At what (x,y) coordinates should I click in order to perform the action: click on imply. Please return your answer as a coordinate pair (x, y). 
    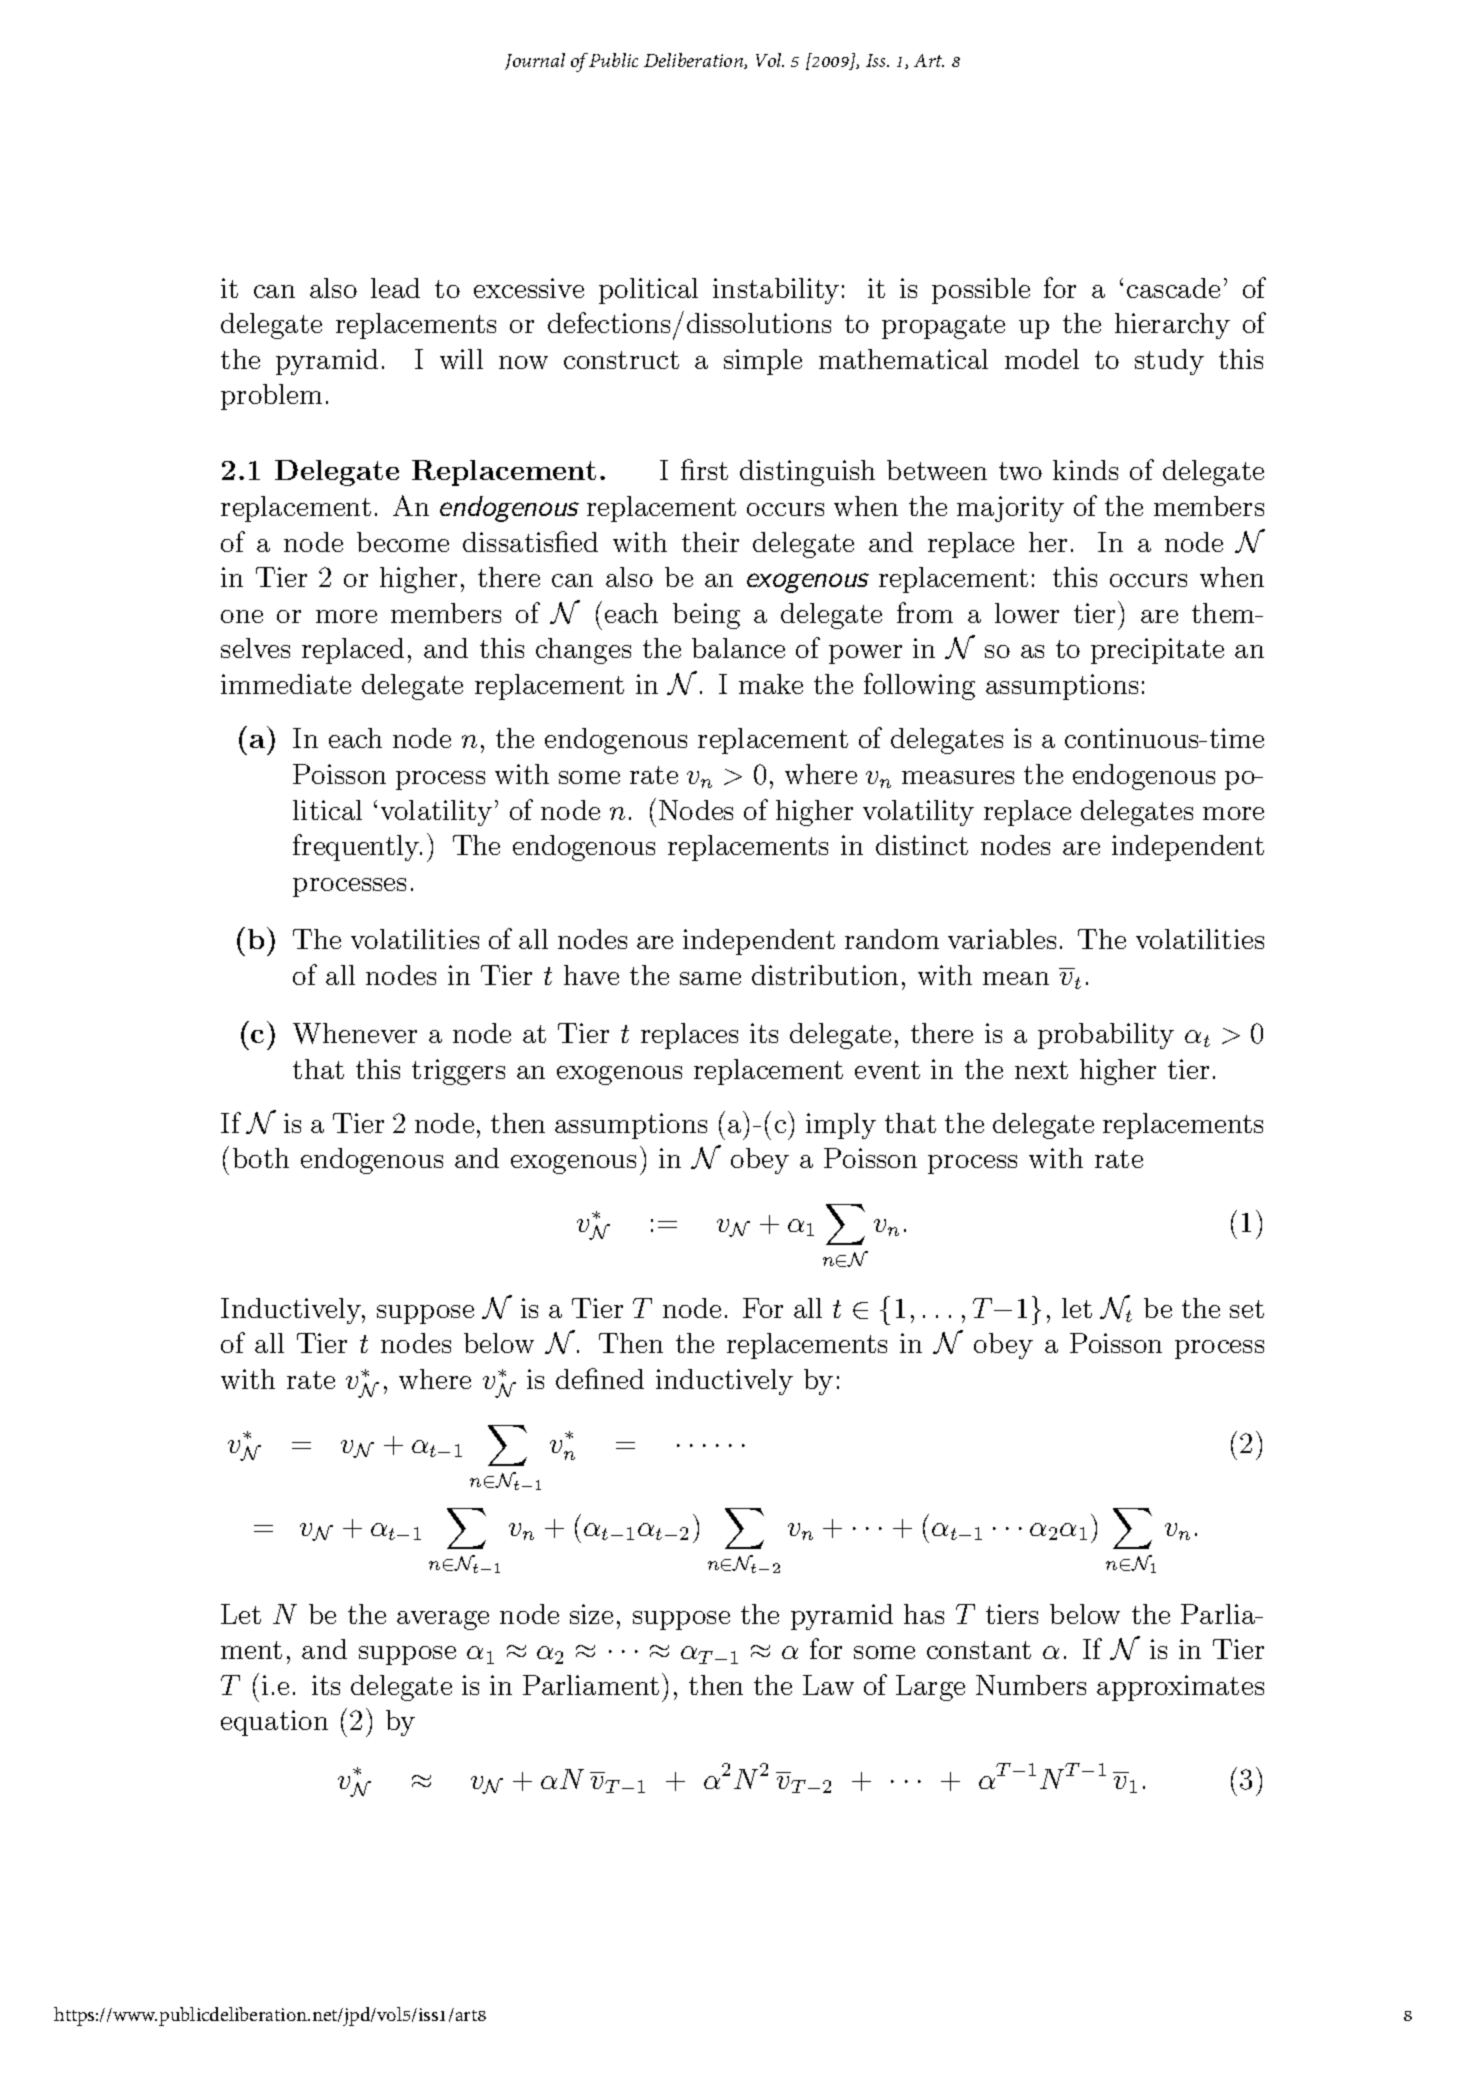
    Looking at the image, I should click on (841, 1126).
